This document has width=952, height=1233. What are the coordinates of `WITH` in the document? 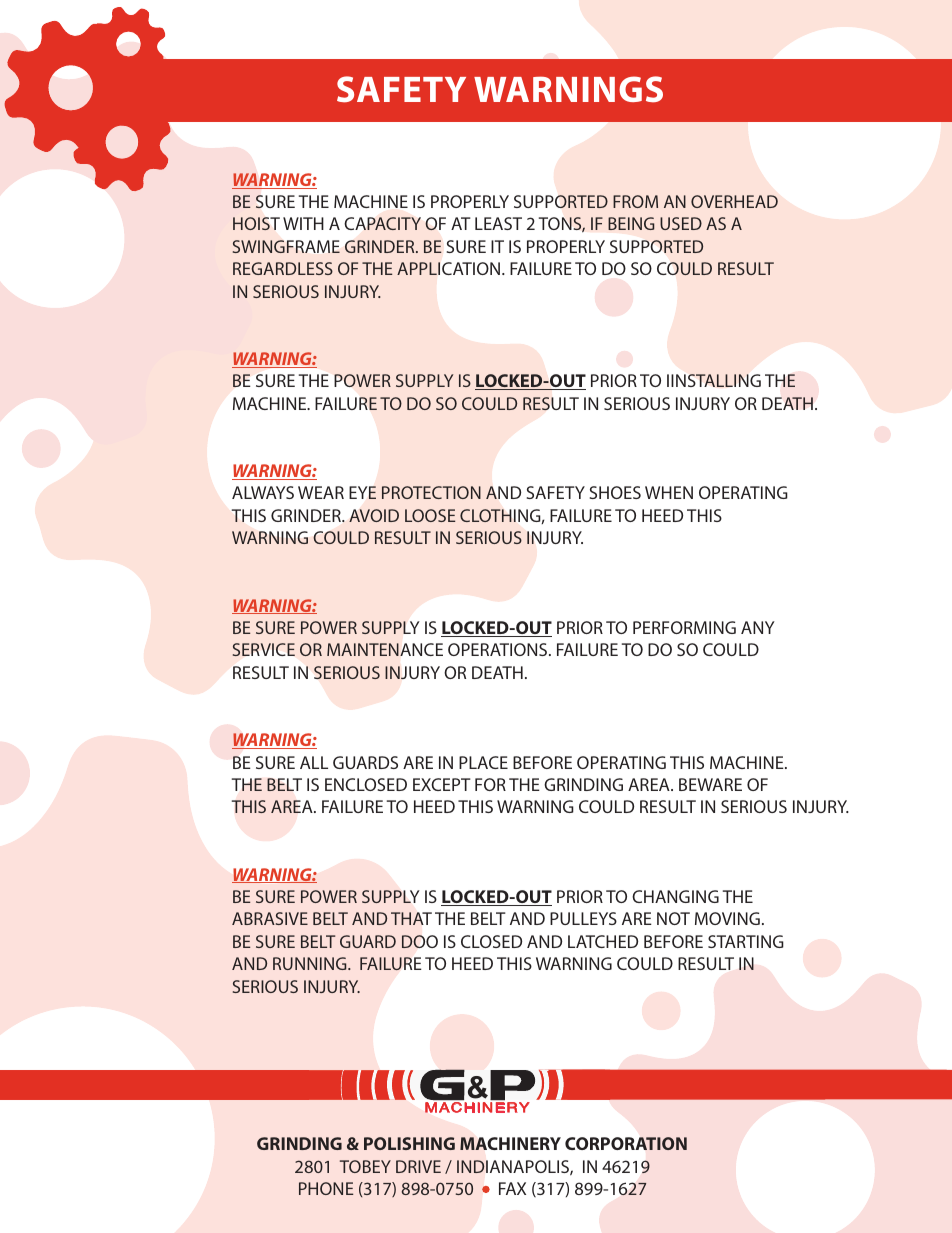 It's located at (303, 223).
